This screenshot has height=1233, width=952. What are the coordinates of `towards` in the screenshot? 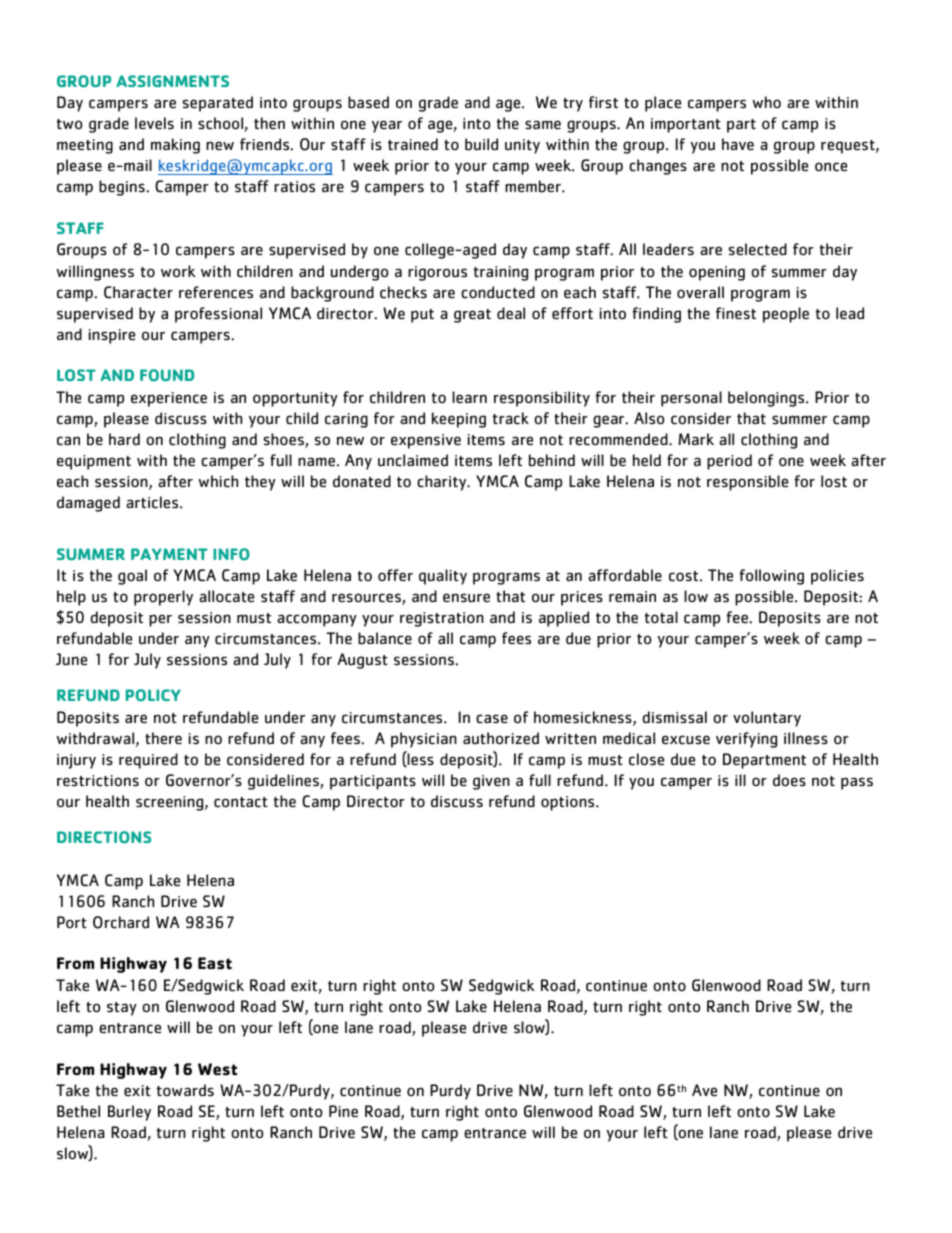 It's located at (185, 1090).
